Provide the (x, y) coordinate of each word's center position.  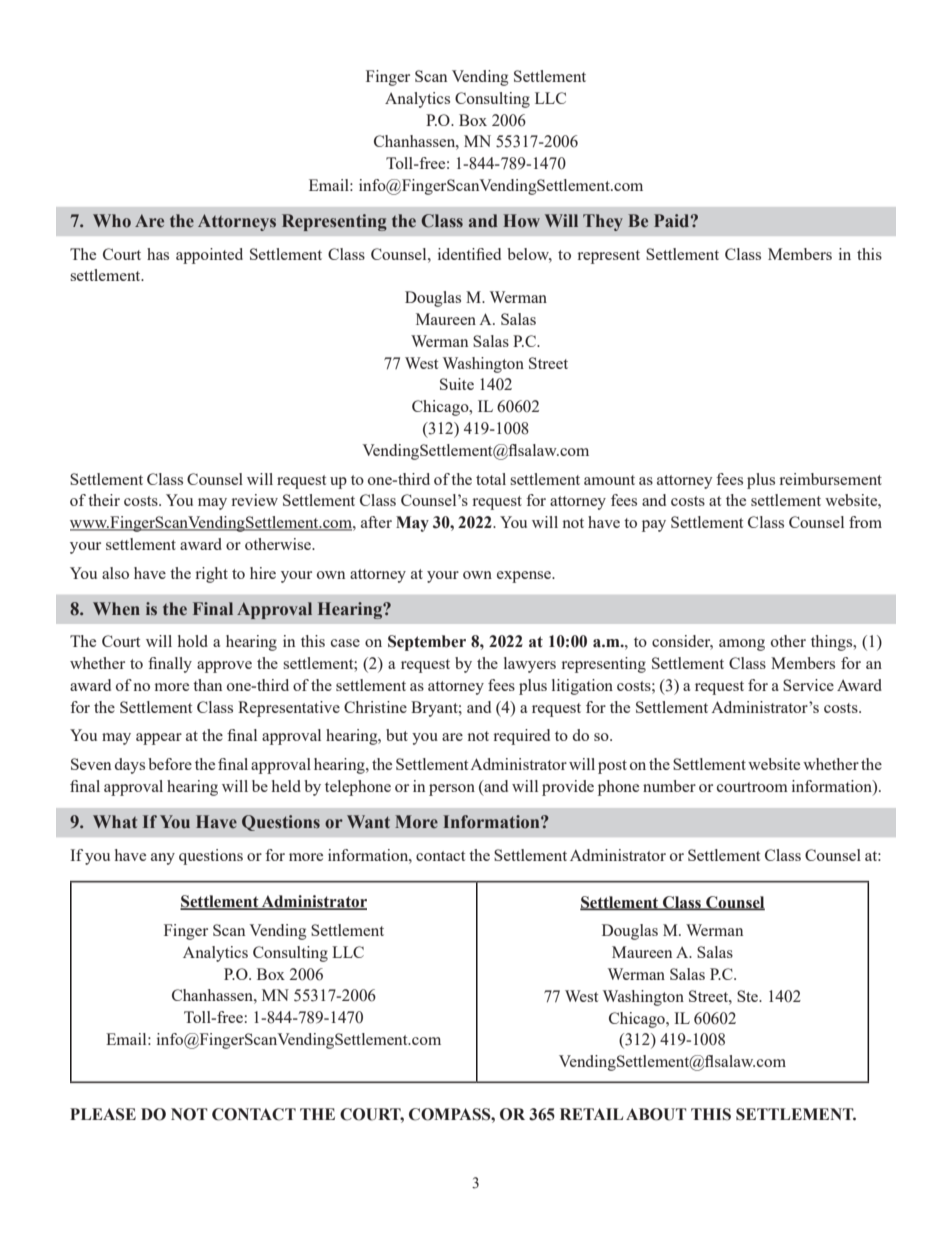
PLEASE (103, 1114)
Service (808, 685)
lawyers (530, 665)
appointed (209, 256)
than (207, 685)
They (603, 222)
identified (469, 254)
